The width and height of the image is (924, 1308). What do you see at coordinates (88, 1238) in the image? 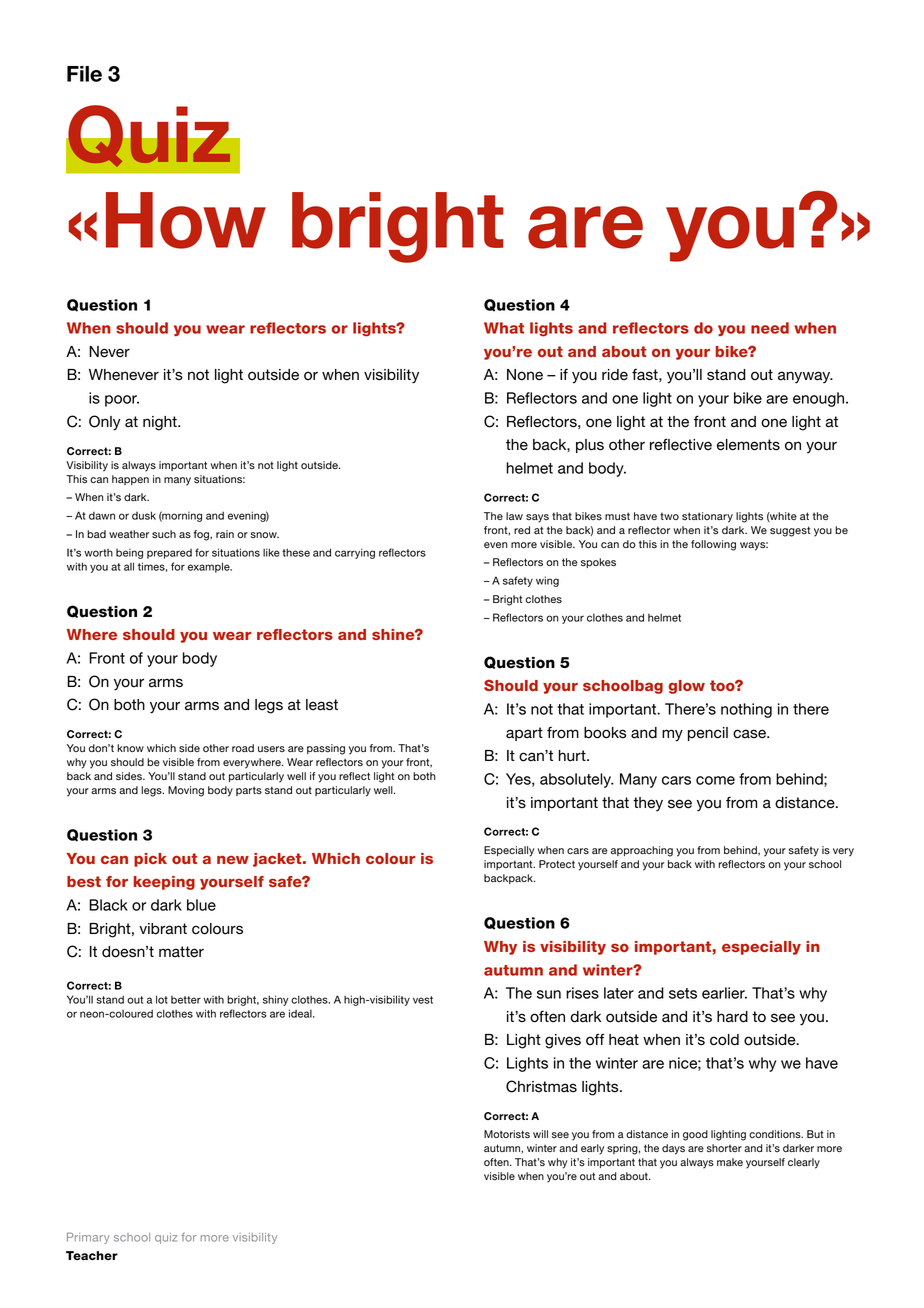
I see `Primary` at bounding box center [88, 1238].
